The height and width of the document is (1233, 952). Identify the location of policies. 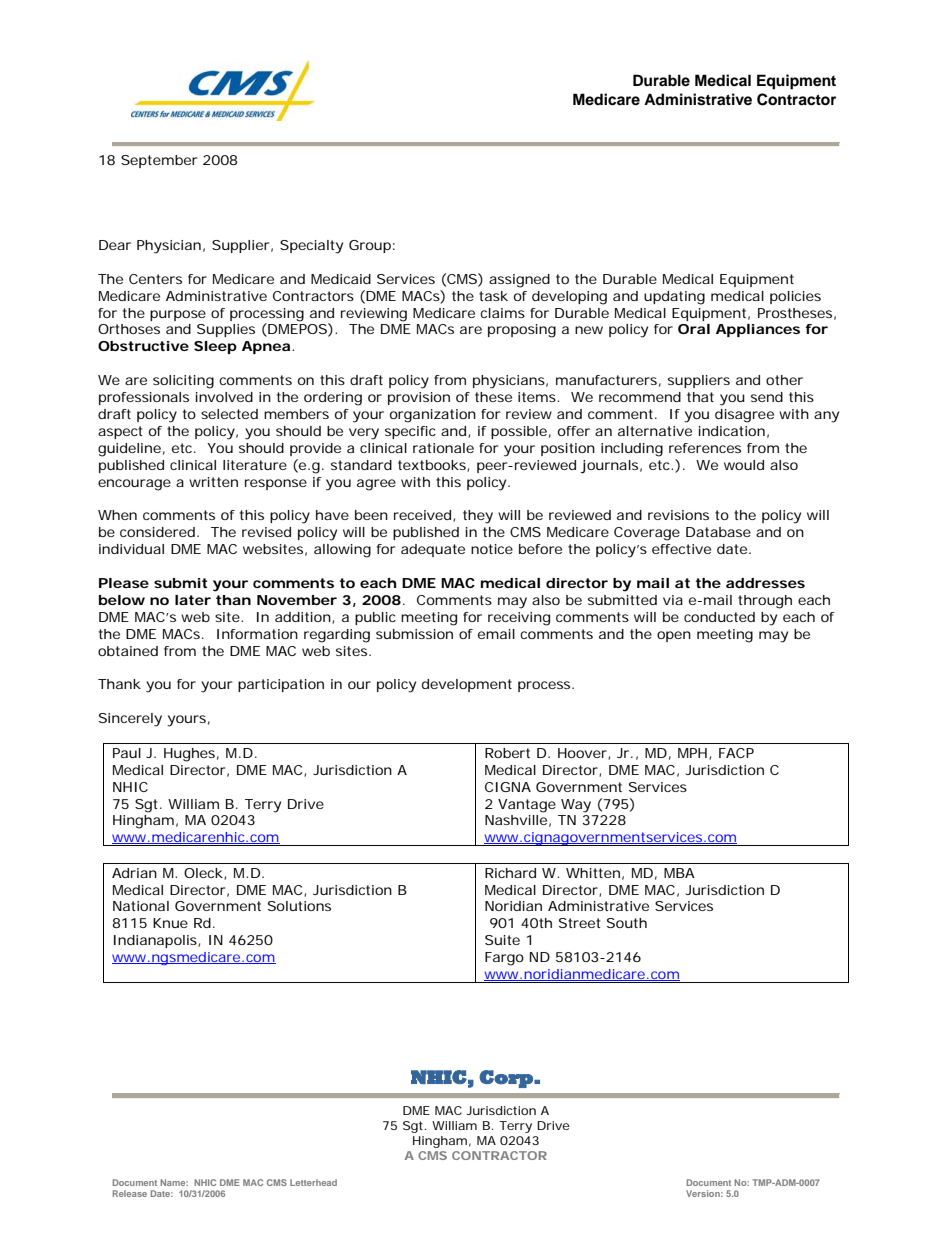
(795, 297).
